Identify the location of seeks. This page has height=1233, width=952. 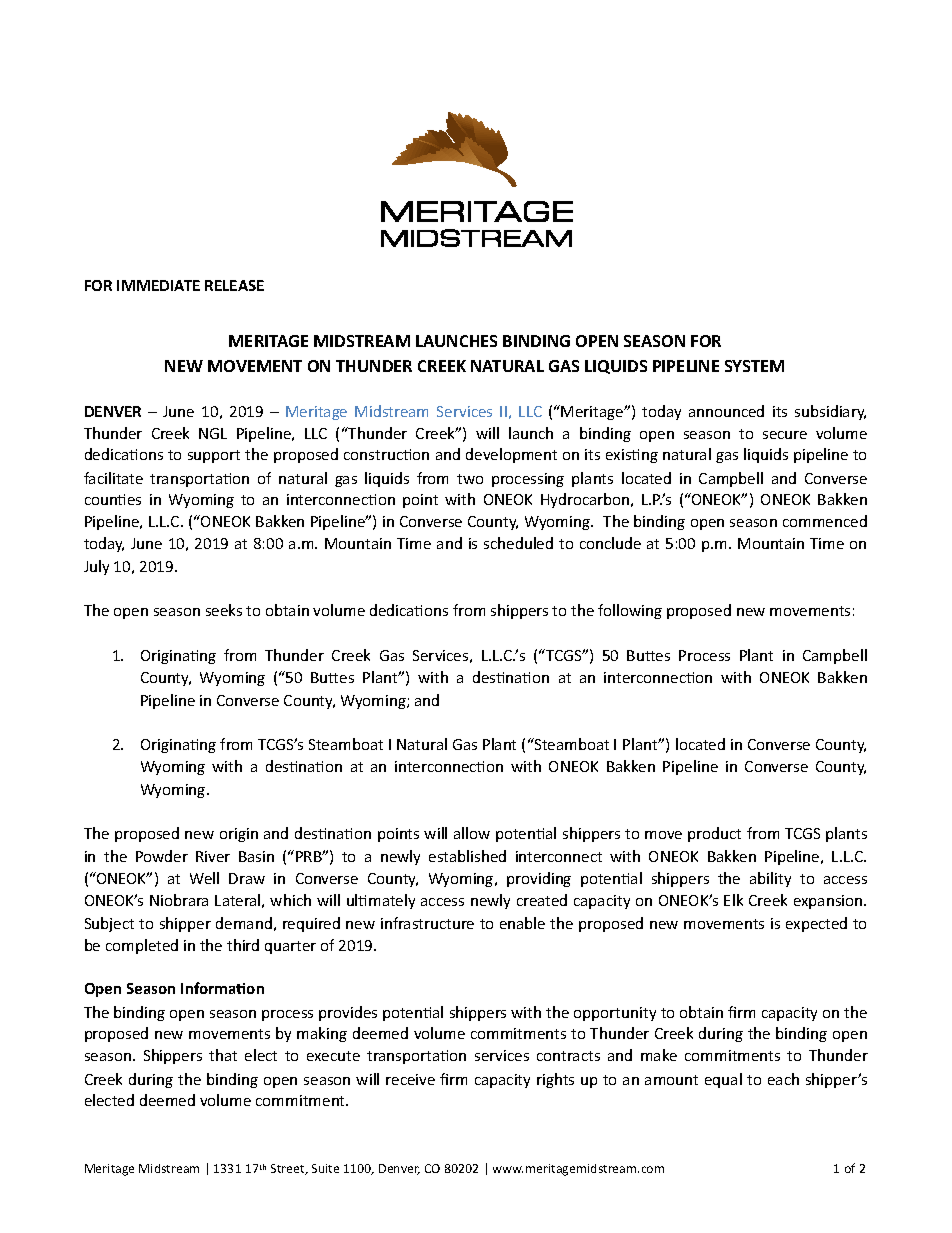
(224, 610).
